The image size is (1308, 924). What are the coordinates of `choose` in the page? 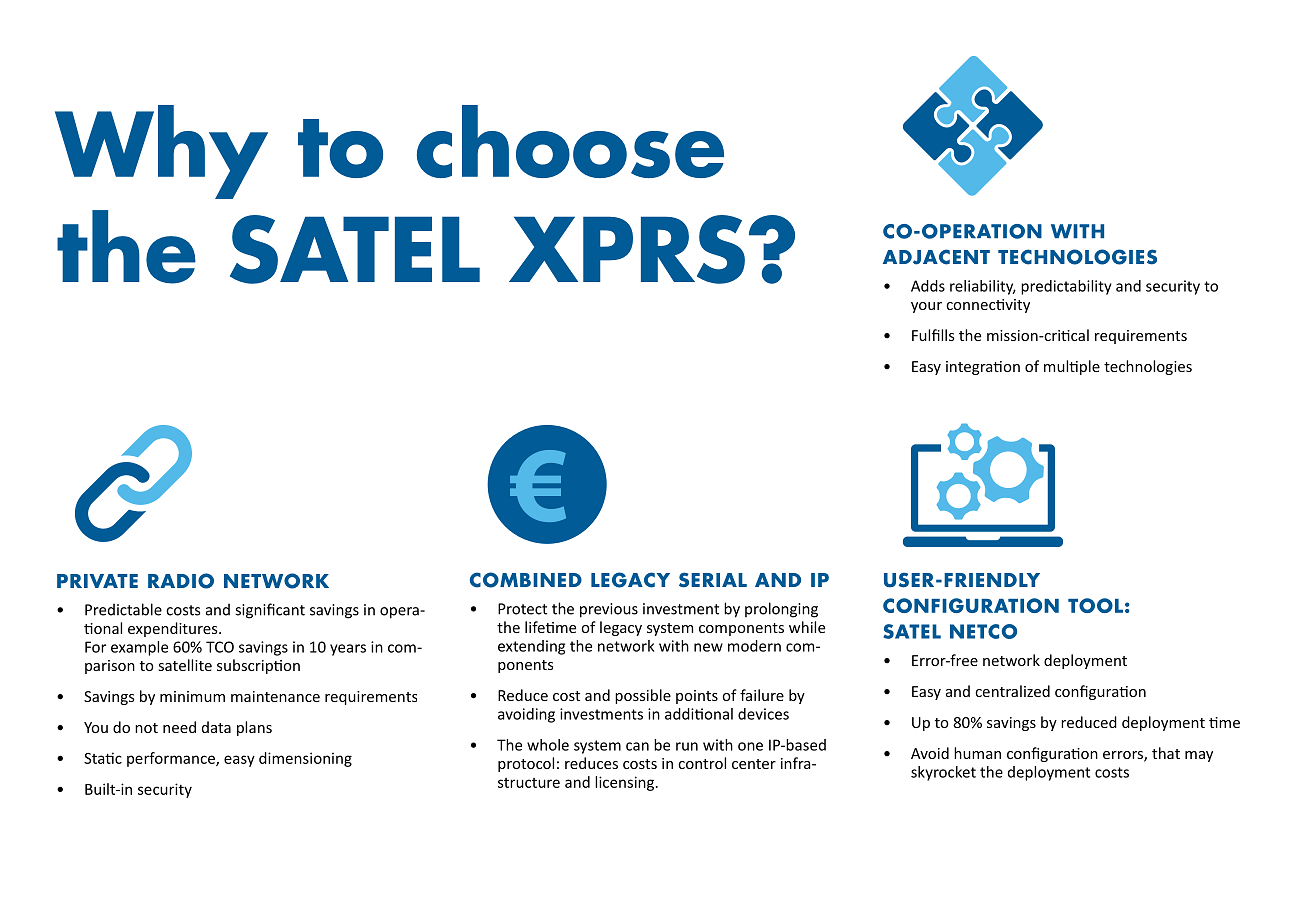 It's located at (570, 141).
